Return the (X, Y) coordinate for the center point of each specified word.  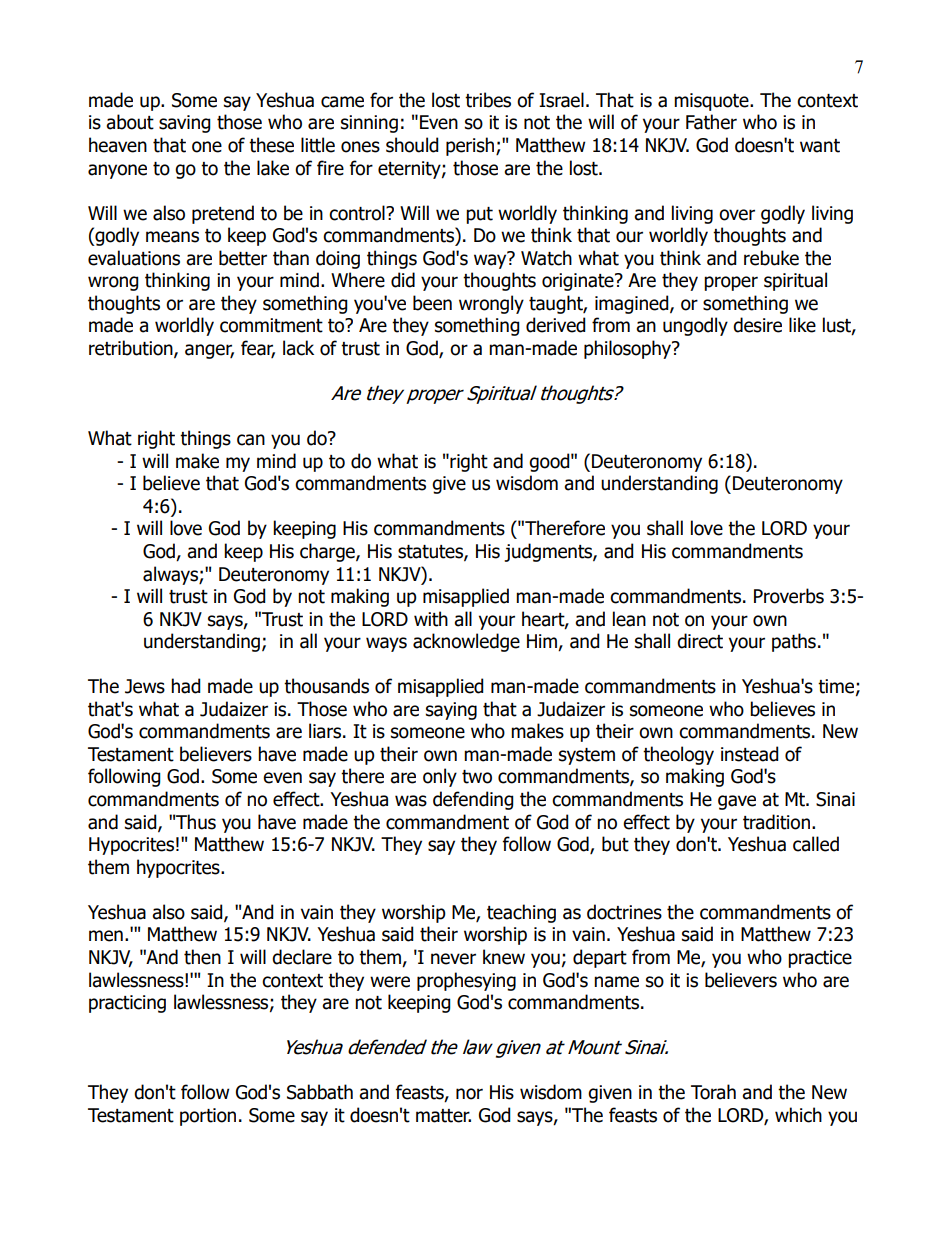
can (251, 440)
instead (750, 754)
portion (208, 1117)
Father (711, 122)
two (477, 777)
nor (469, 1094)
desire (757, 325)
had (186, 686)
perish (471, 146)
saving (185, 124)
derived (556, 325)
